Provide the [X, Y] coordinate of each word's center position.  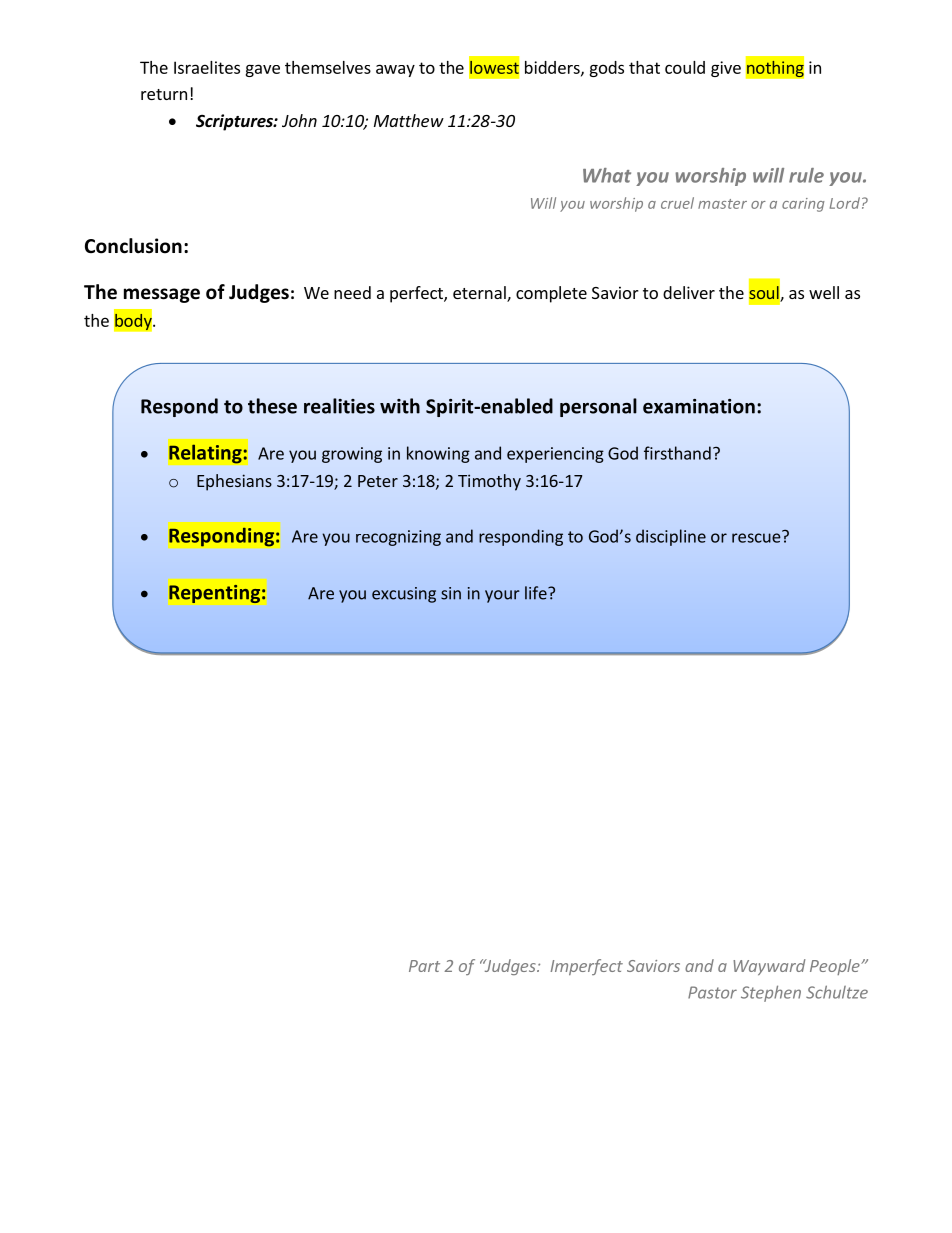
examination [699, 406]
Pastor [712, 992]
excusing [404, 595]
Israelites [207, 67]
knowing [438, 454]
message [162, 295]
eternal [480, 294]
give [726, 69]
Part [424, 966]
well [824, 292]
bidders [553, 68]
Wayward [769, 967]
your [502, 596]
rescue [757, 537]
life [537, 593]
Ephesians [234, 482]
